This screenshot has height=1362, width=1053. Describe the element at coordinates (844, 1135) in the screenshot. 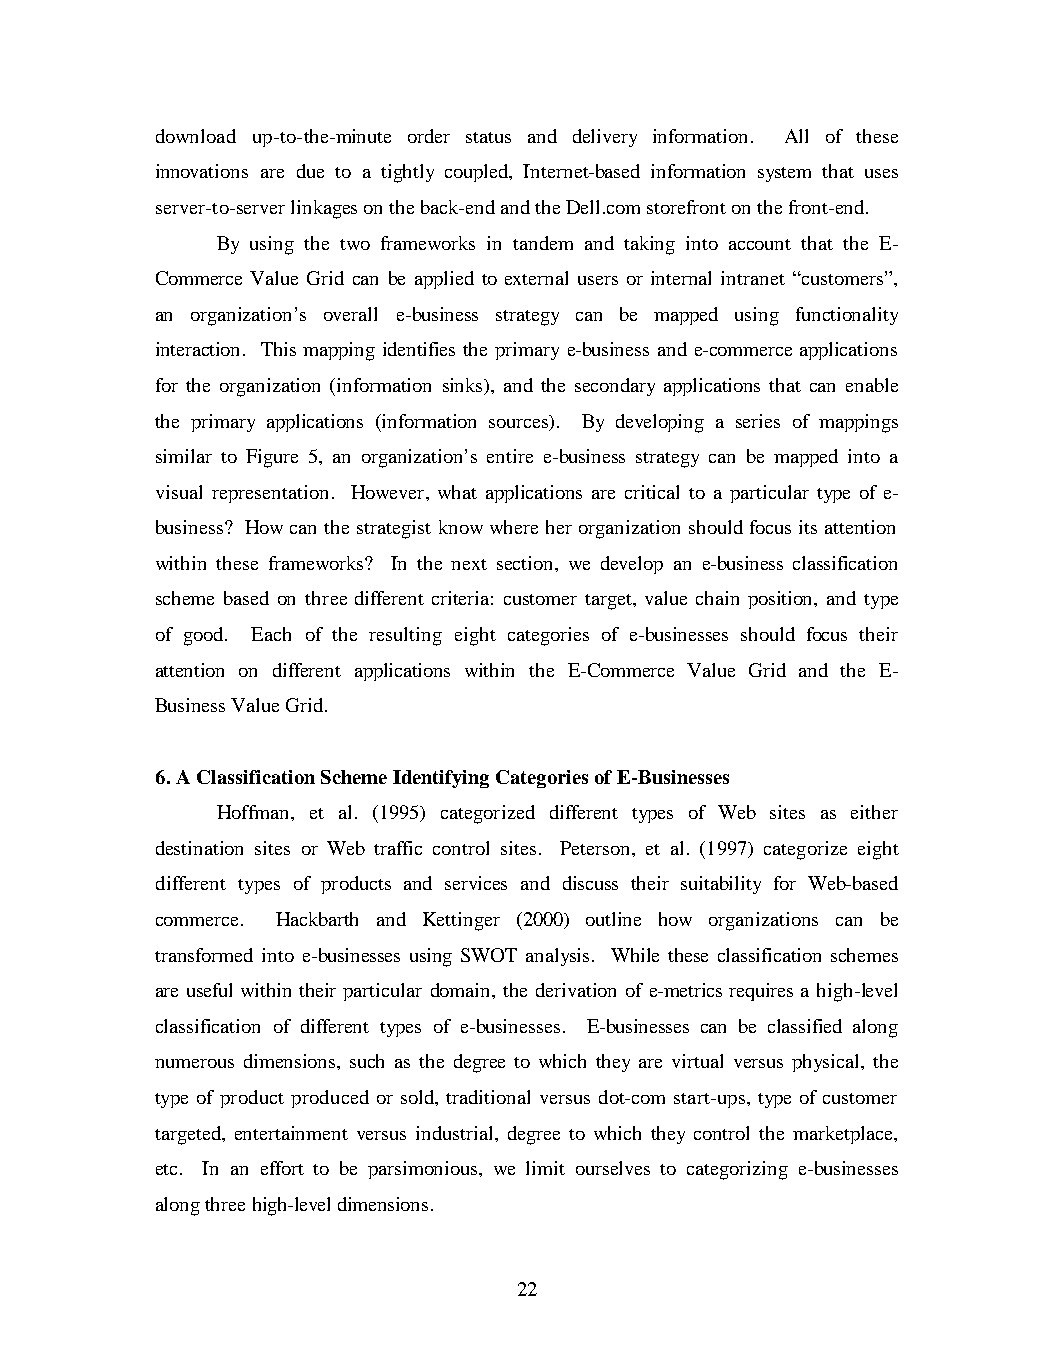

I see `marketplace` at that location.
